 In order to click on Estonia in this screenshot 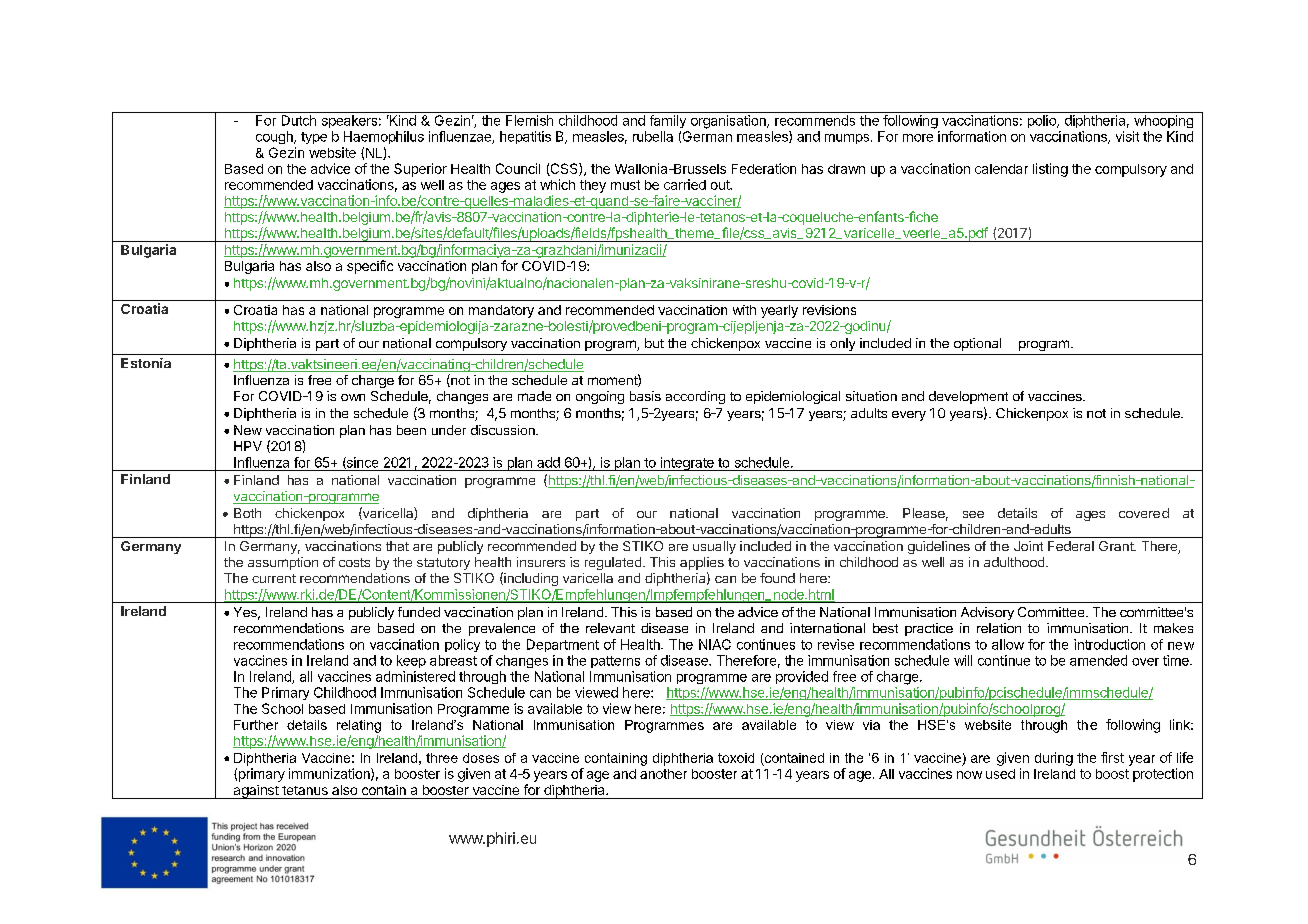, I will do `click(146, 363)`.
